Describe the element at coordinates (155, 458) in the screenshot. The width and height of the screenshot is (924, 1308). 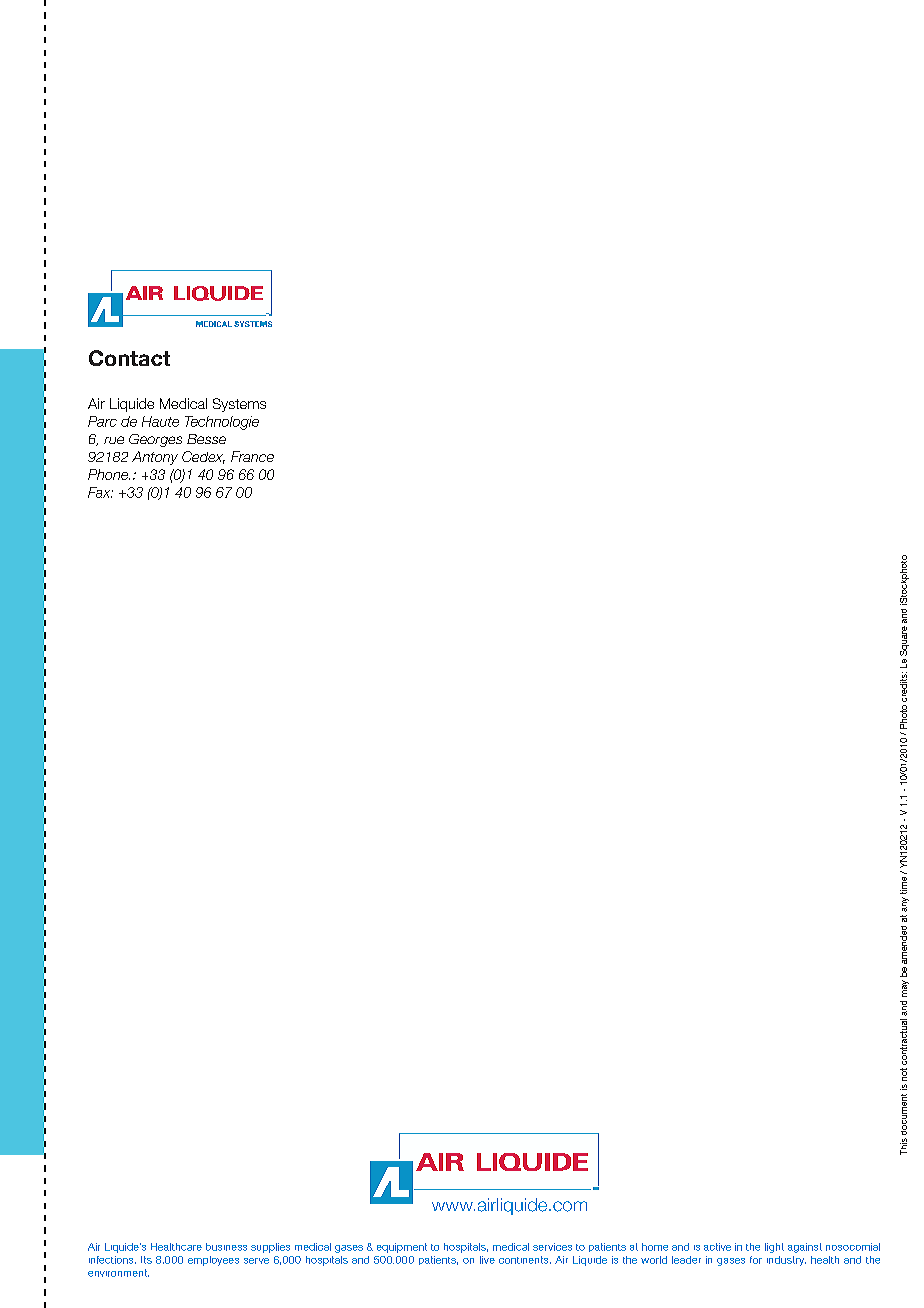
I see `Antony` at that location.
